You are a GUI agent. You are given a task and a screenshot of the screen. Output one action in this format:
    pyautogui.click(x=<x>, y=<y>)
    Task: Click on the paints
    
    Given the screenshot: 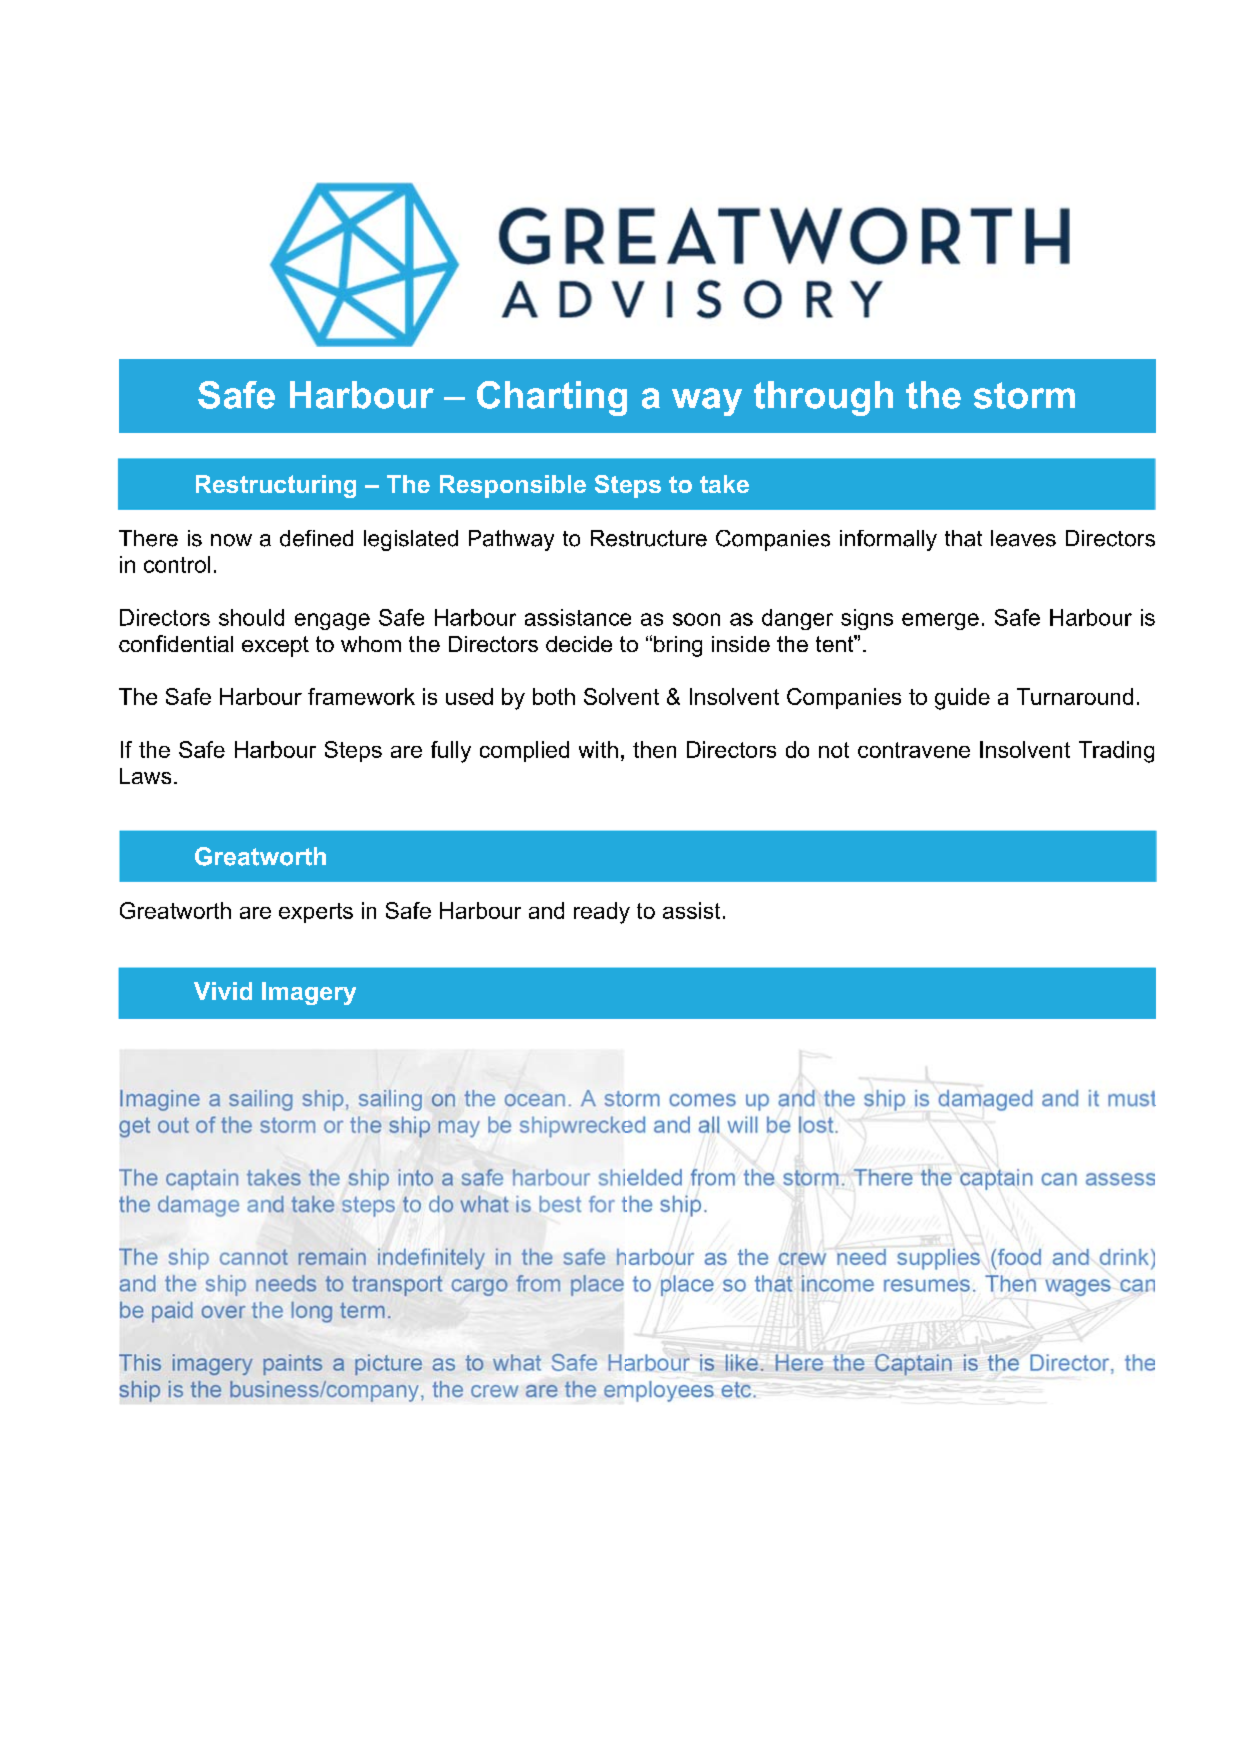 What is the action you would take?
    pyautogui.click(x=292, y=1364)
